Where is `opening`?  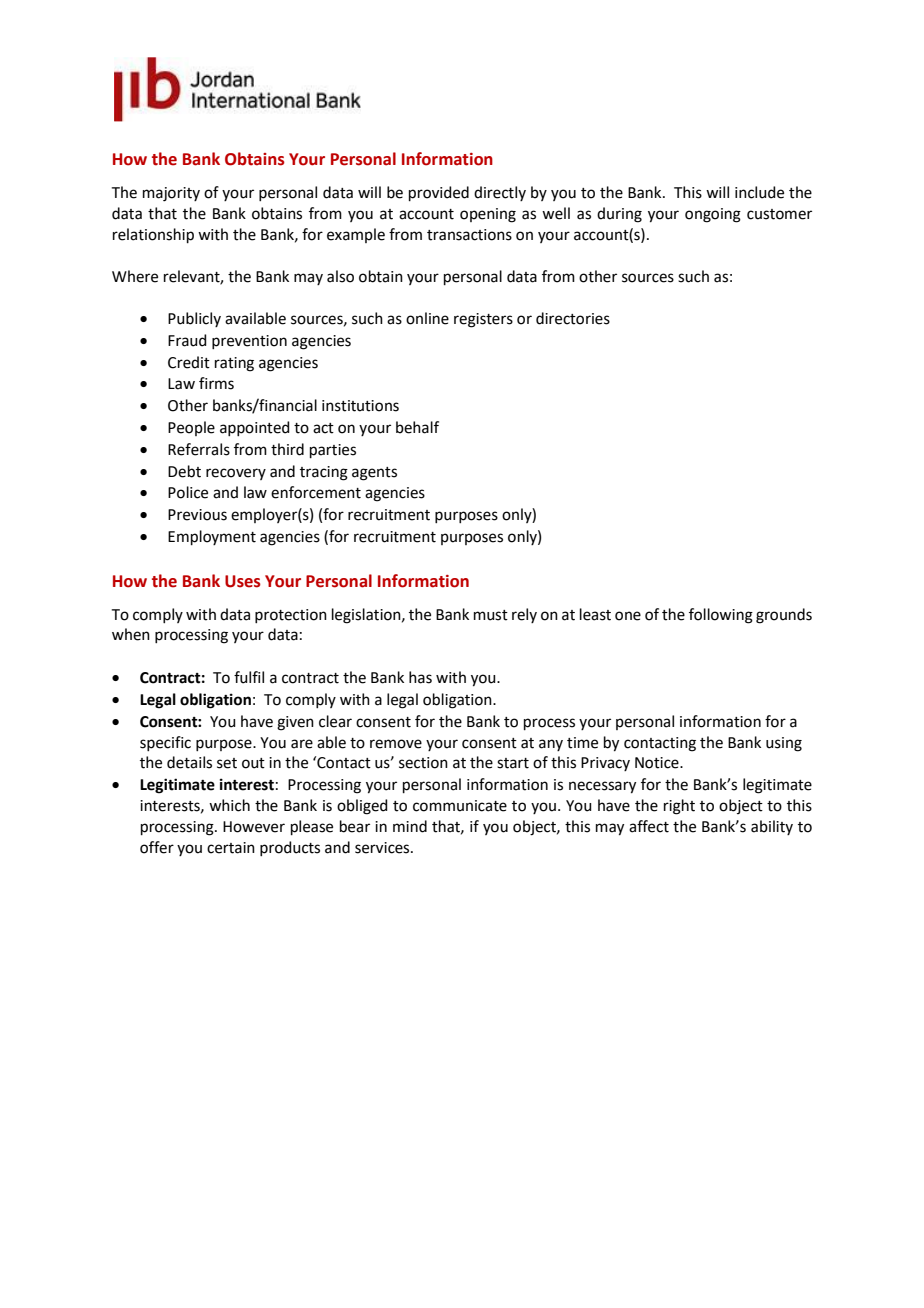 opening is located at coordinates (488, 215).
